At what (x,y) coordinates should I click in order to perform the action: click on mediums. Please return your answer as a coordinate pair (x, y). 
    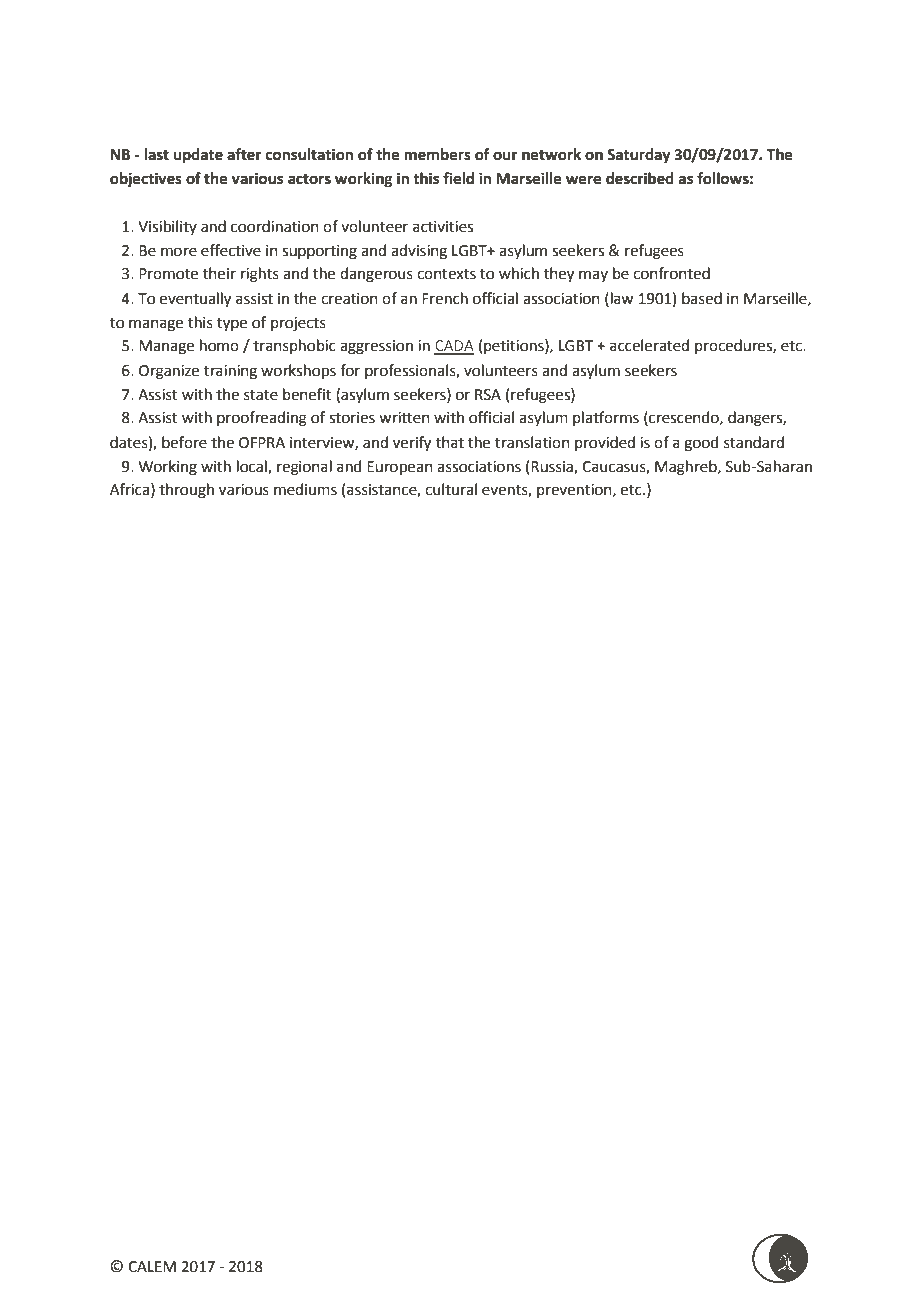
    Looking at the image, I should click on (305, 489).
